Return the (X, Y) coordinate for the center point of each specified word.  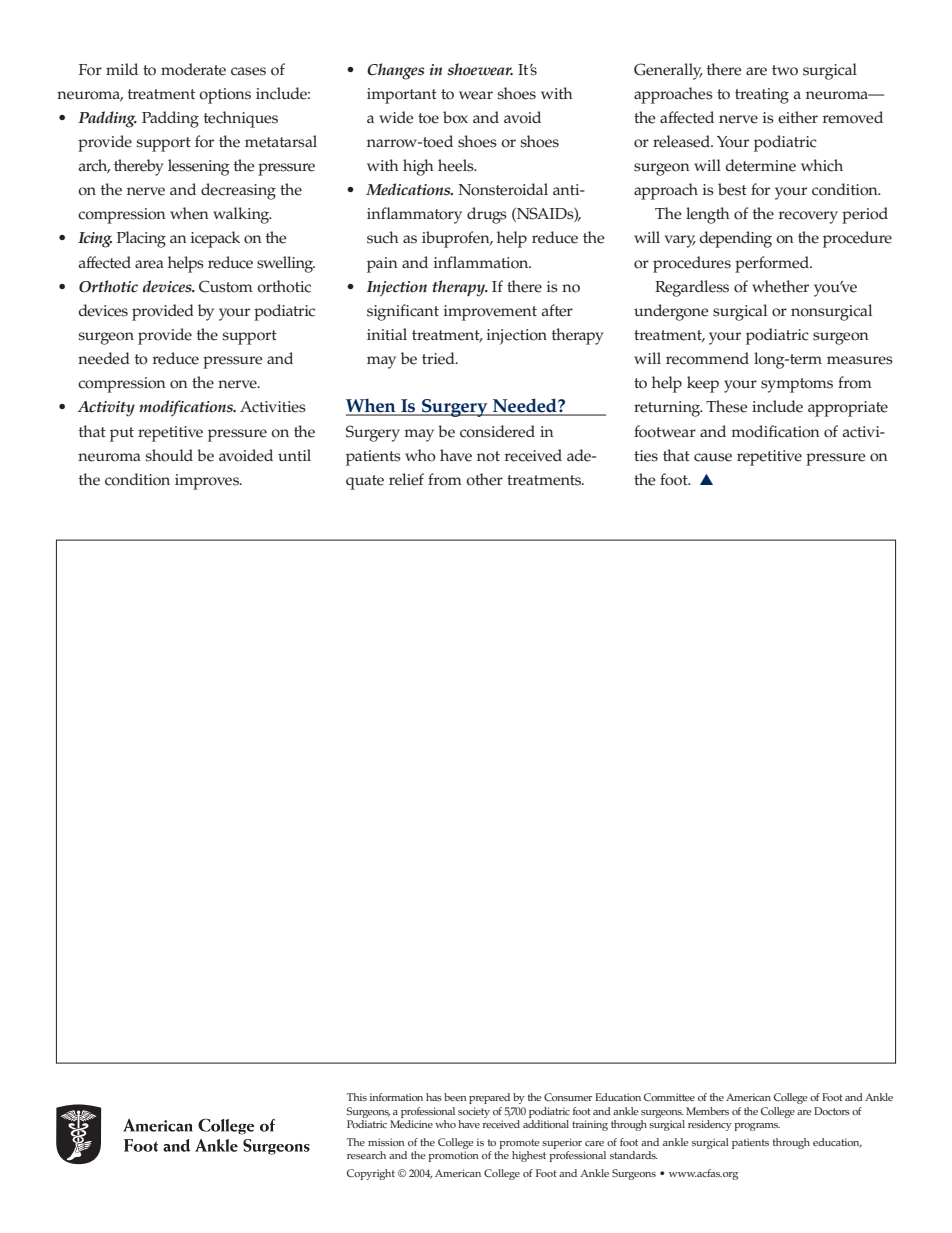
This (357, 1097)
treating (762, 96)
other (484, 479)
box (455, 117)
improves (208, 482)
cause (713, 457)
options (225, 96)
